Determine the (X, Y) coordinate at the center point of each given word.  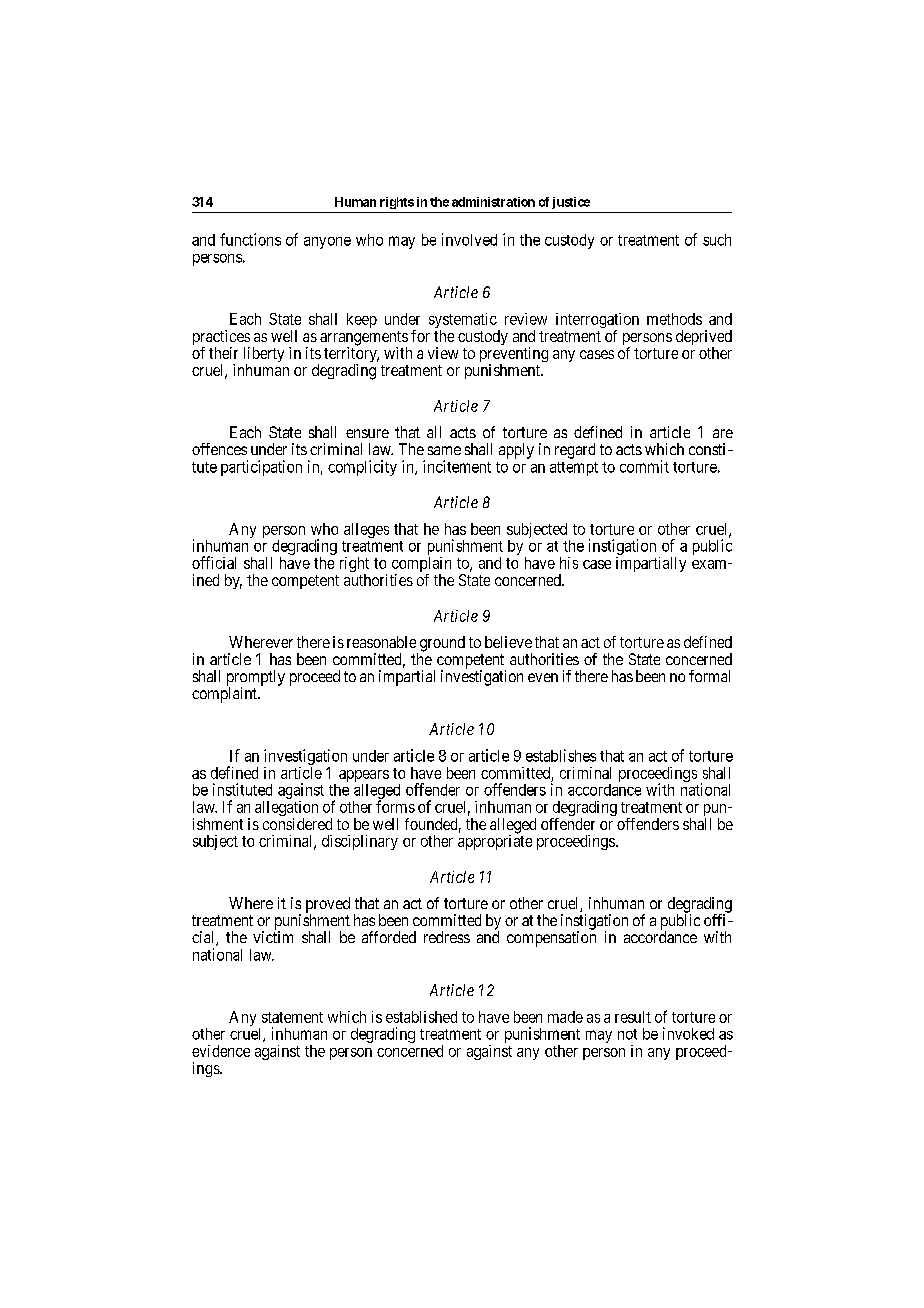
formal (709, 676)
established (421, 1017)
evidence (221, 1051)
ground (441, 645)
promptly (256, 679)
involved (469, 239)
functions (250, 239)
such (717, 240)
